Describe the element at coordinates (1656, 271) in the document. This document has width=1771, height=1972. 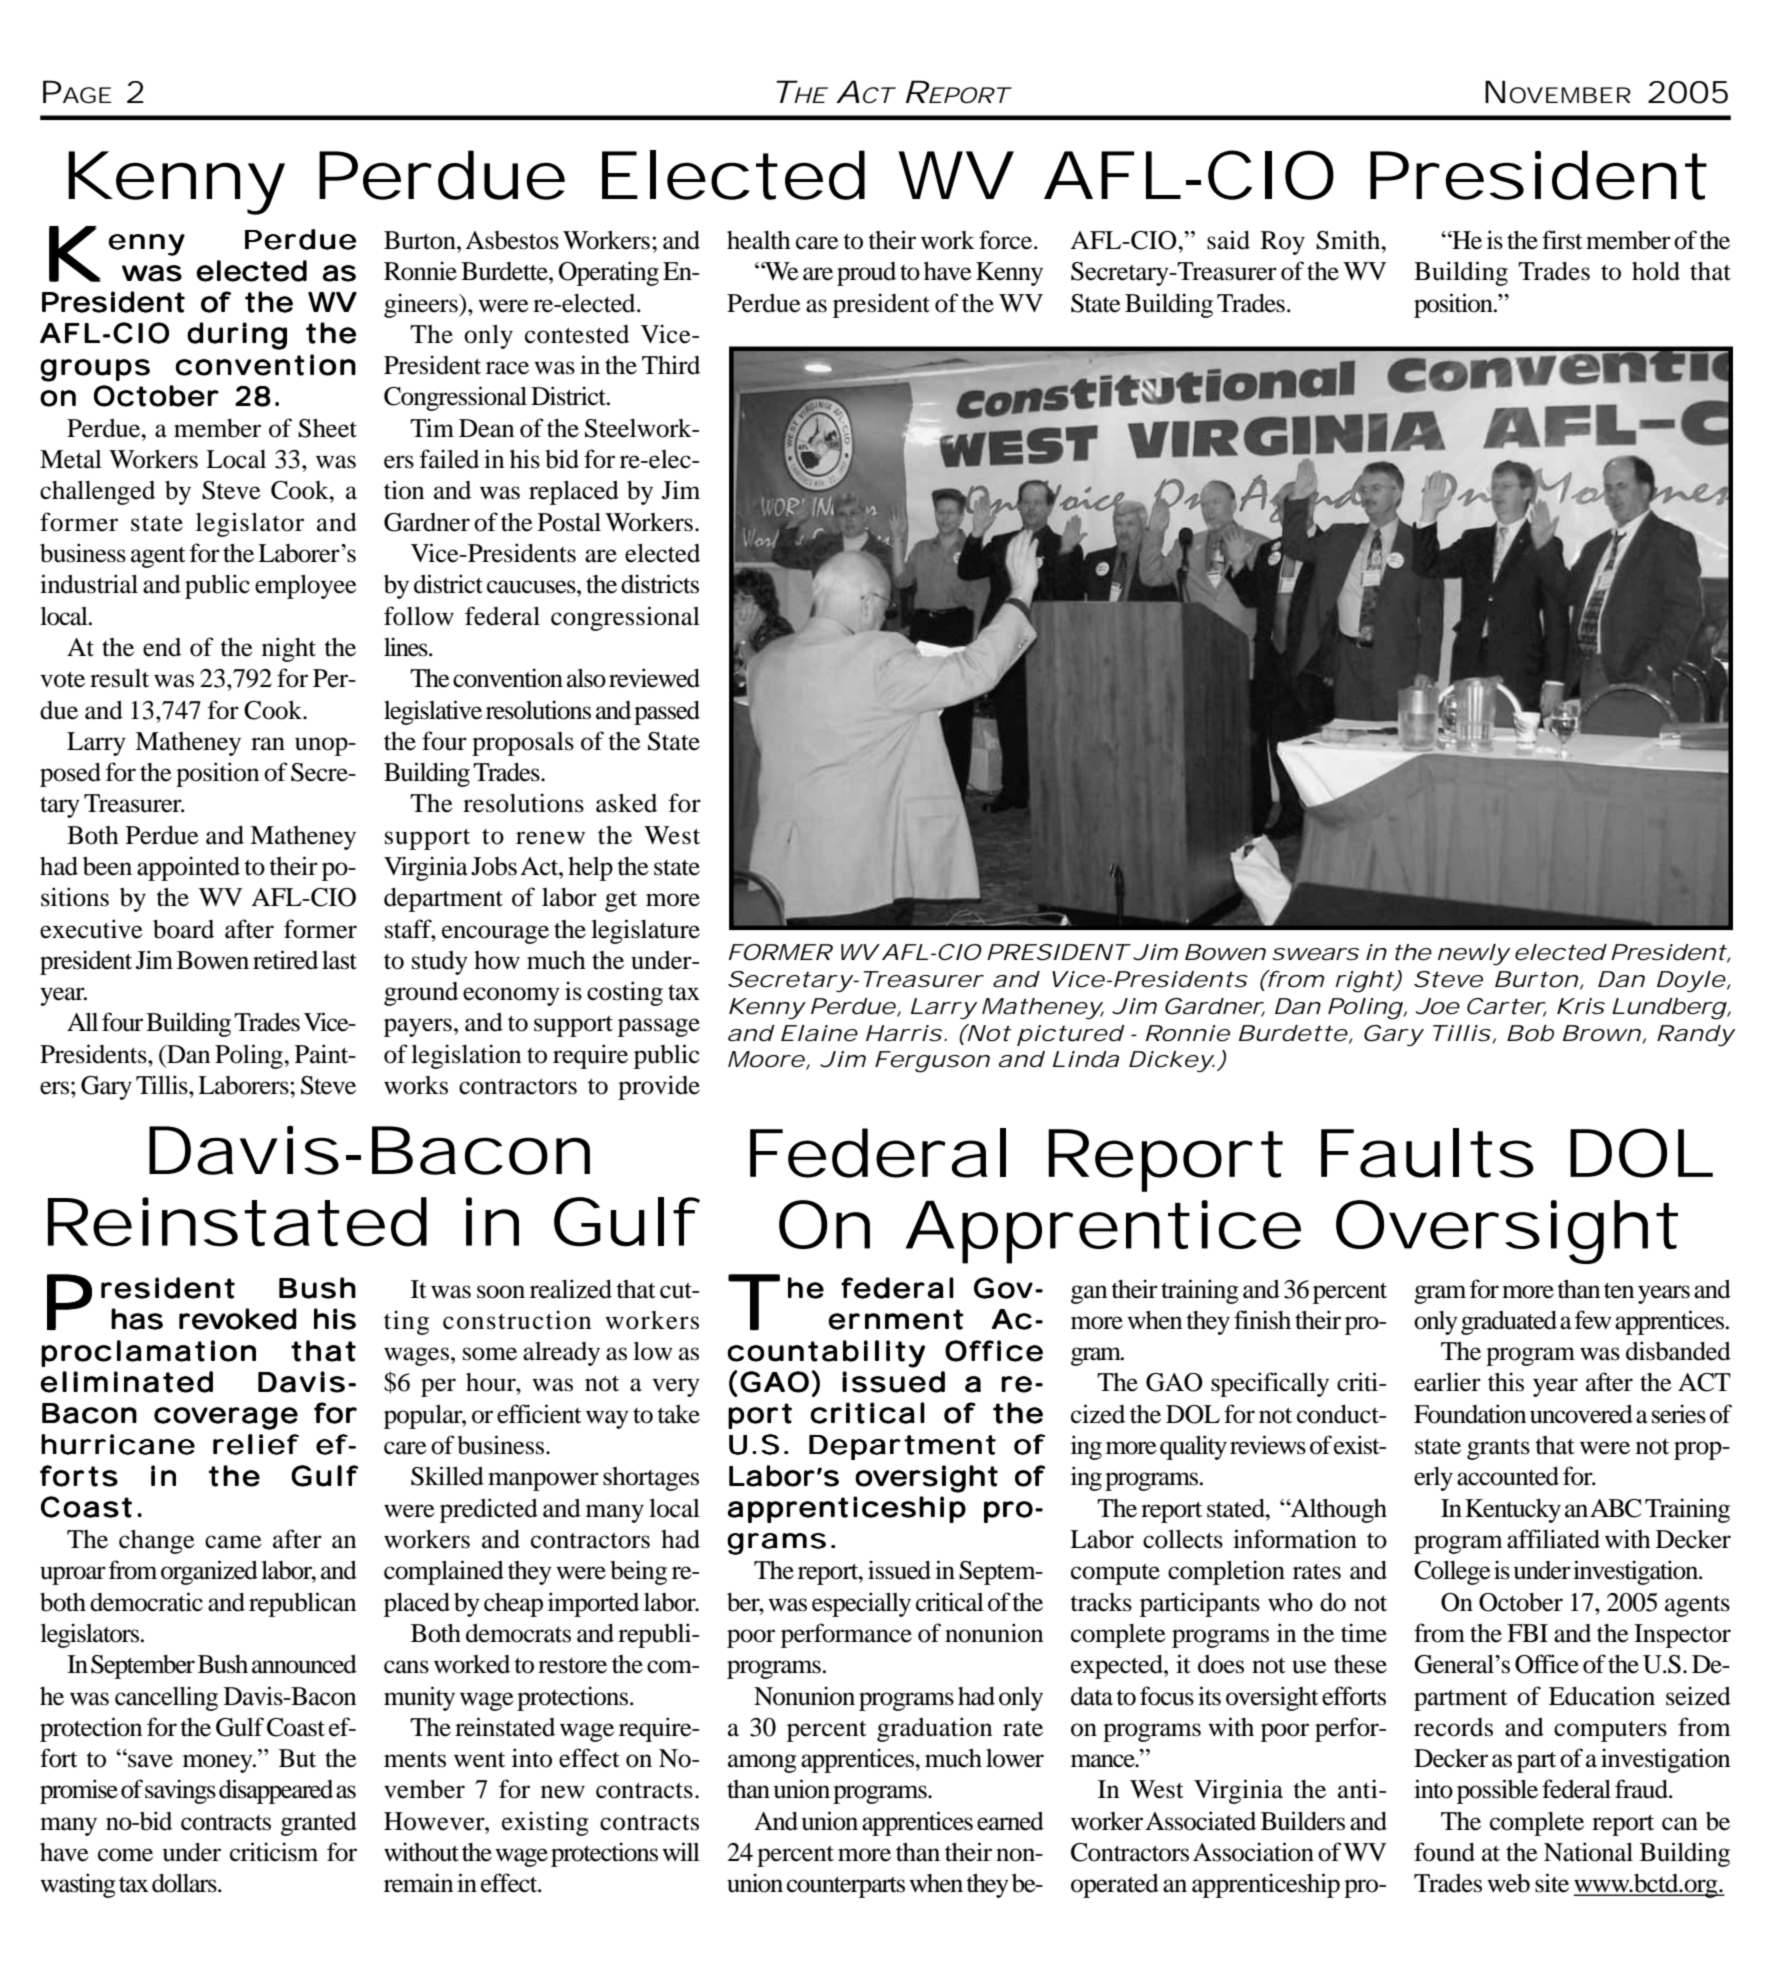
I see `hold` at that location.
